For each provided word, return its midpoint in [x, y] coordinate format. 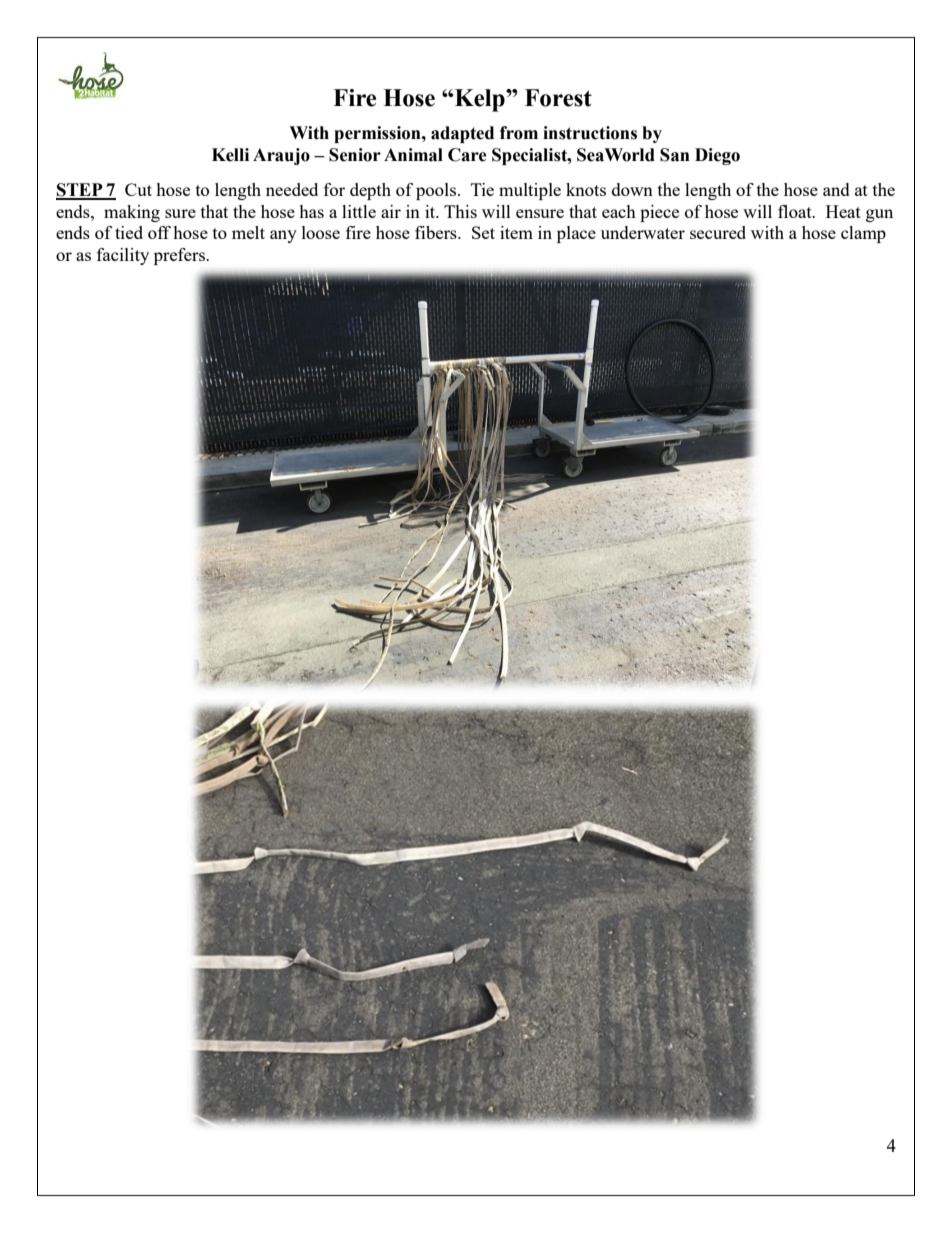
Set [483, 232]
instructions [590, 133]
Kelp [481, 100]
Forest [558, 98]
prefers [180, 256]
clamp [863, 234]
